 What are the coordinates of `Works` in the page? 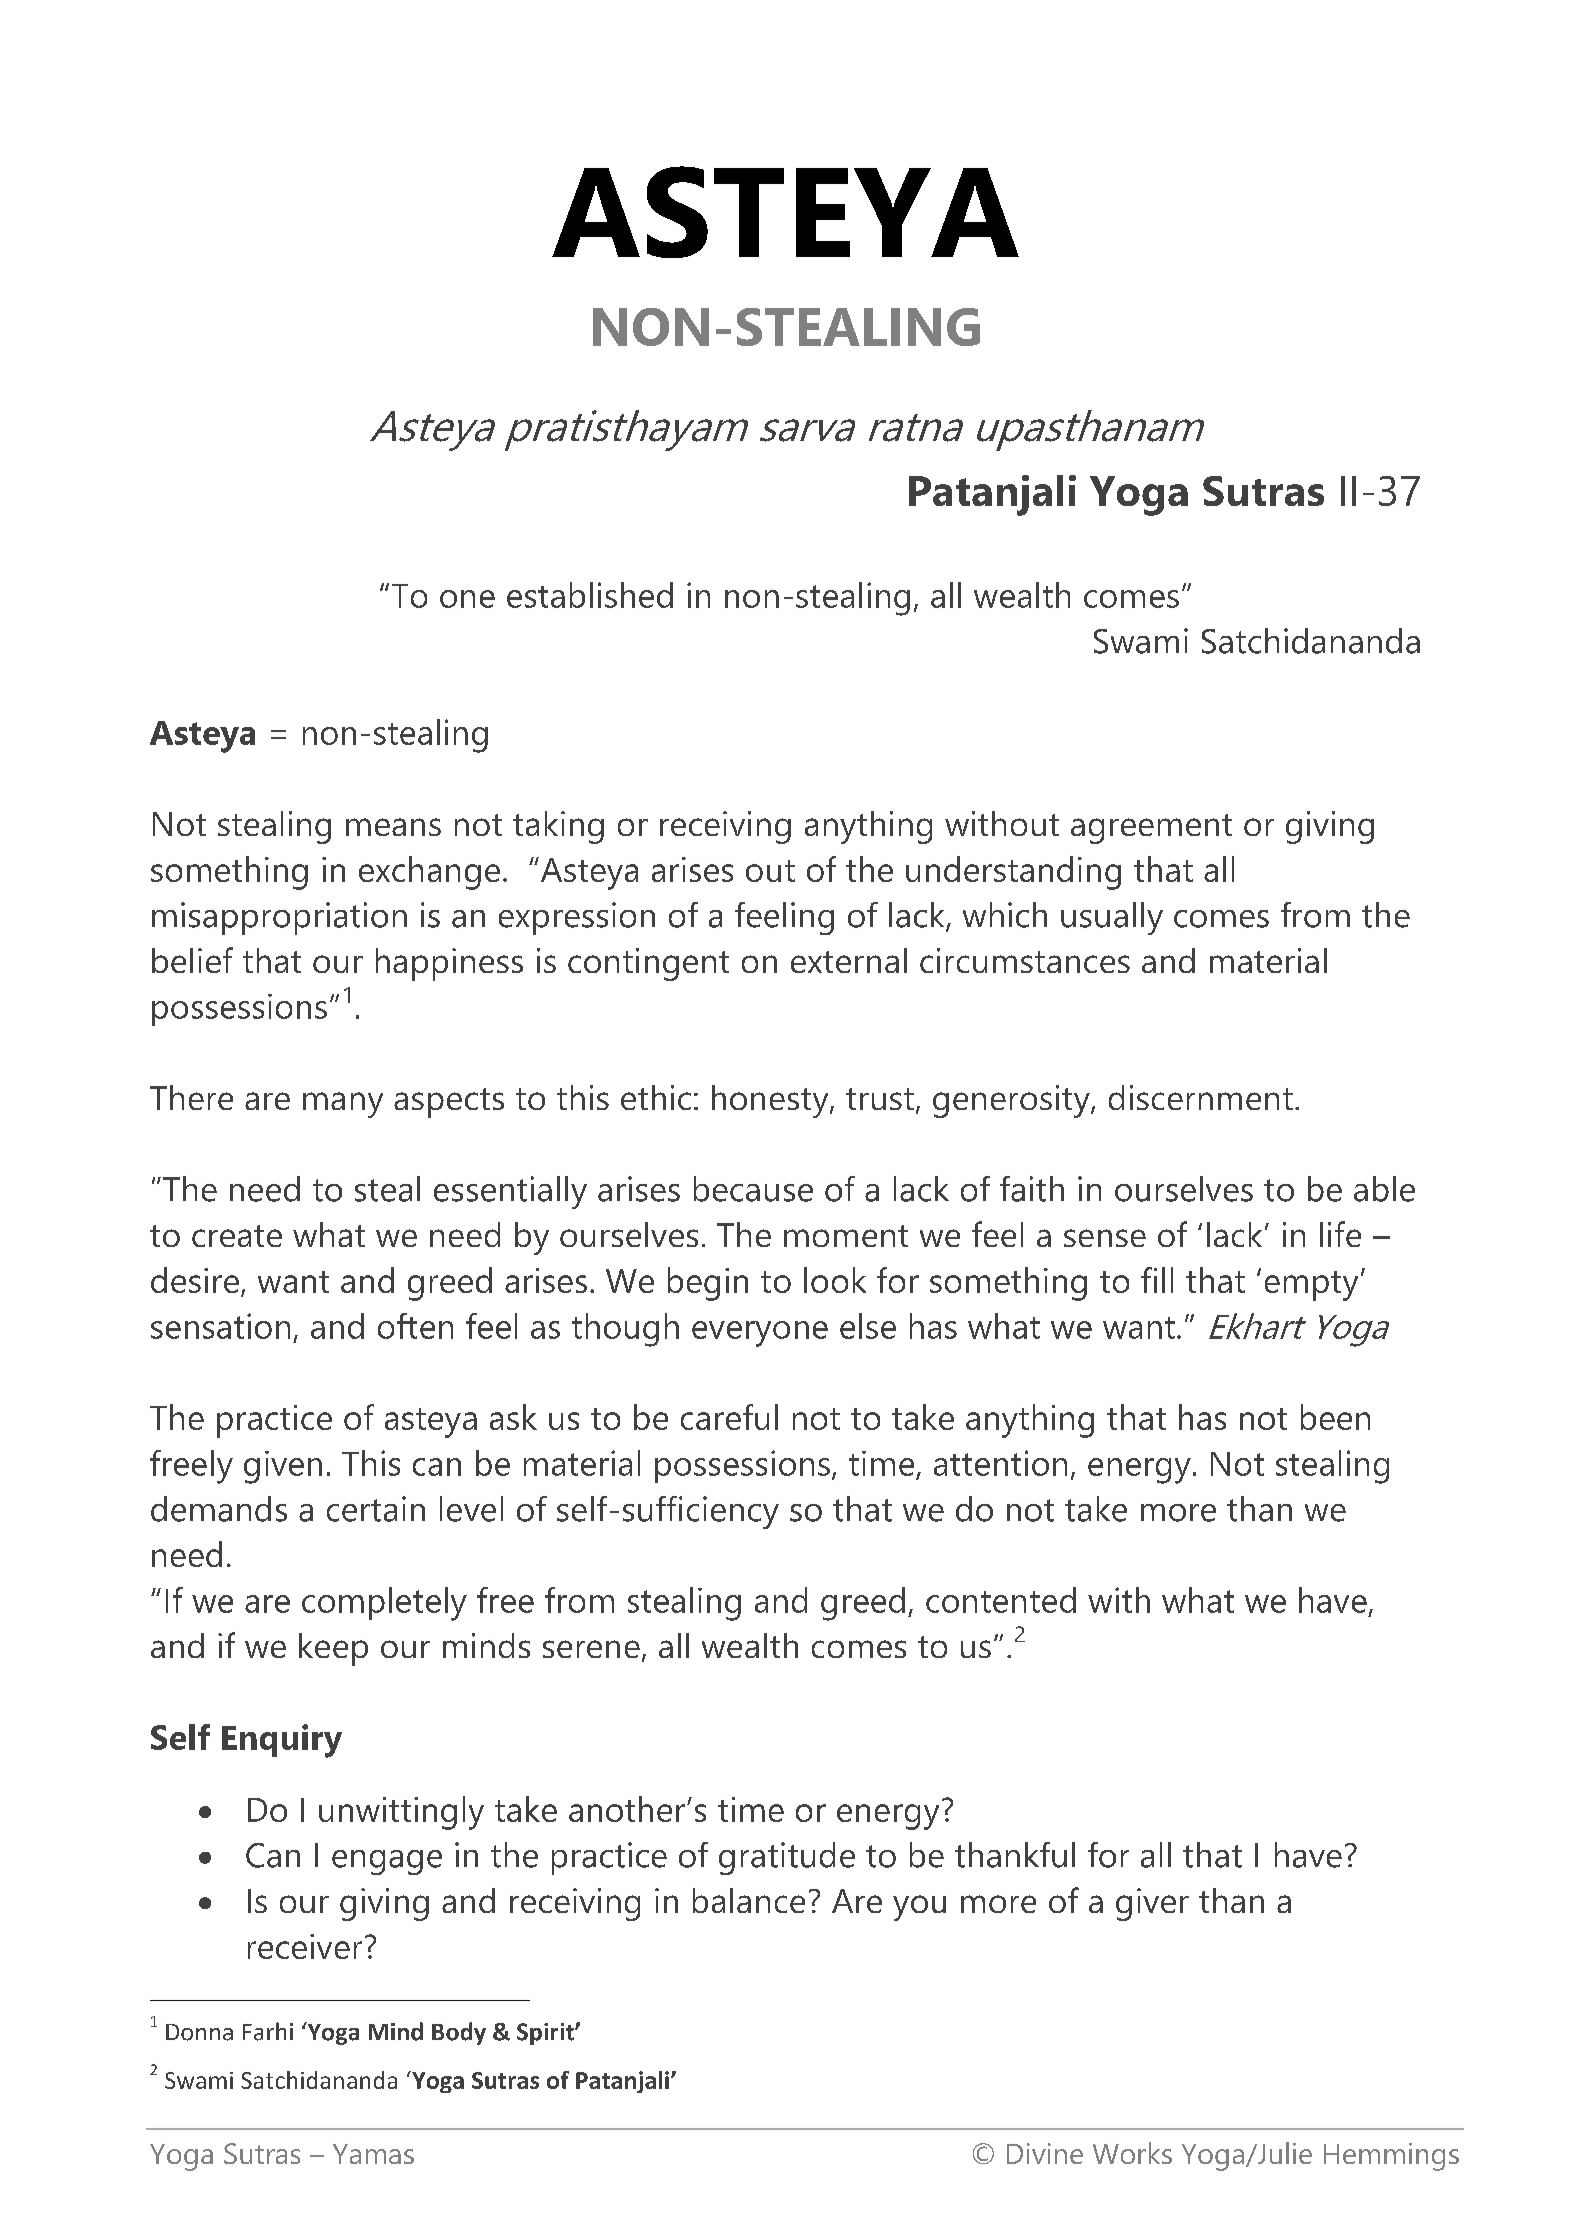 It's located at (1132, 2153).
